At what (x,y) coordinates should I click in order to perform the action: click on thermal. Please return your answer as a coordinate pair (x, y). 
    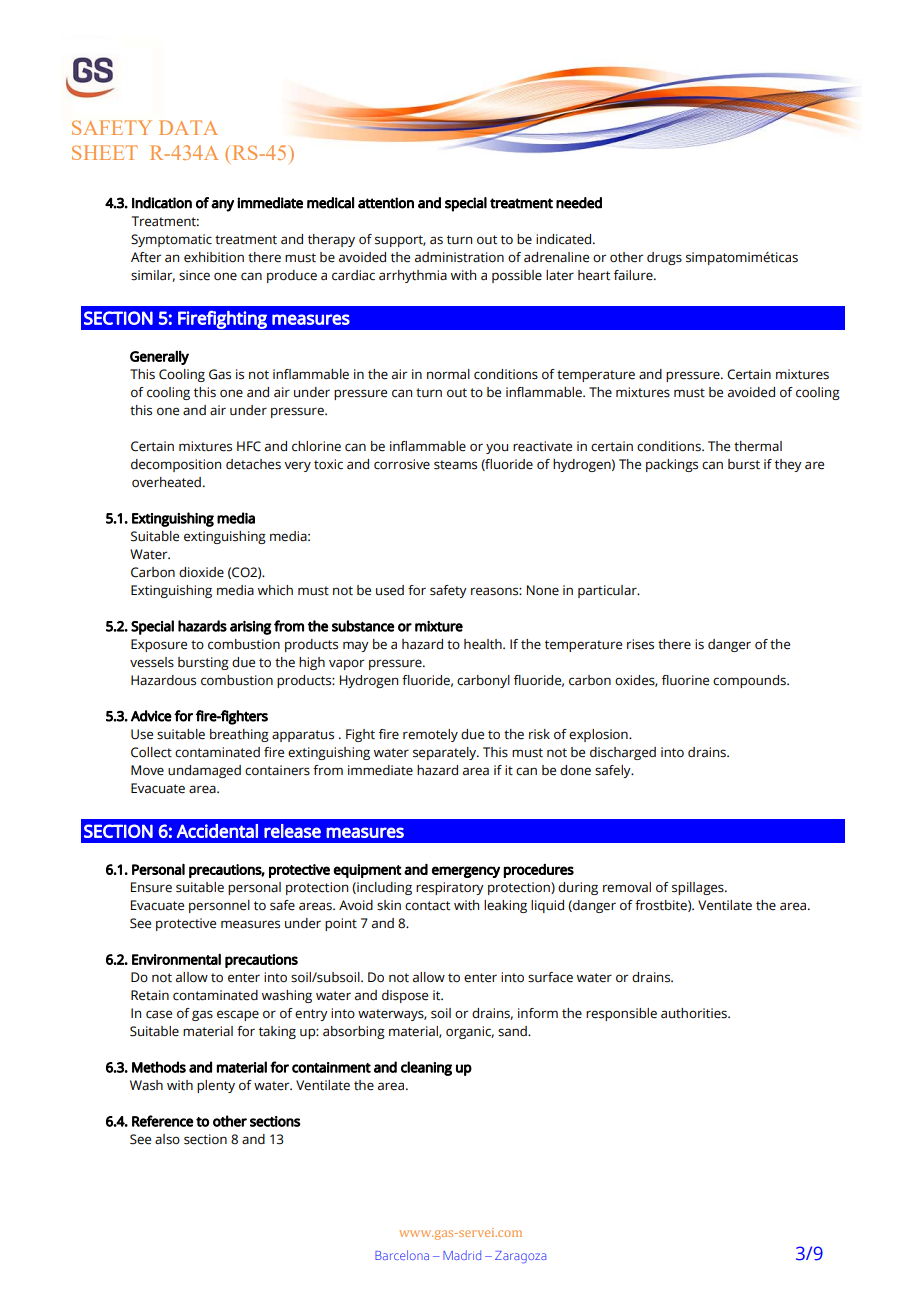
    Looking at the image, I should click on (758, 446).
